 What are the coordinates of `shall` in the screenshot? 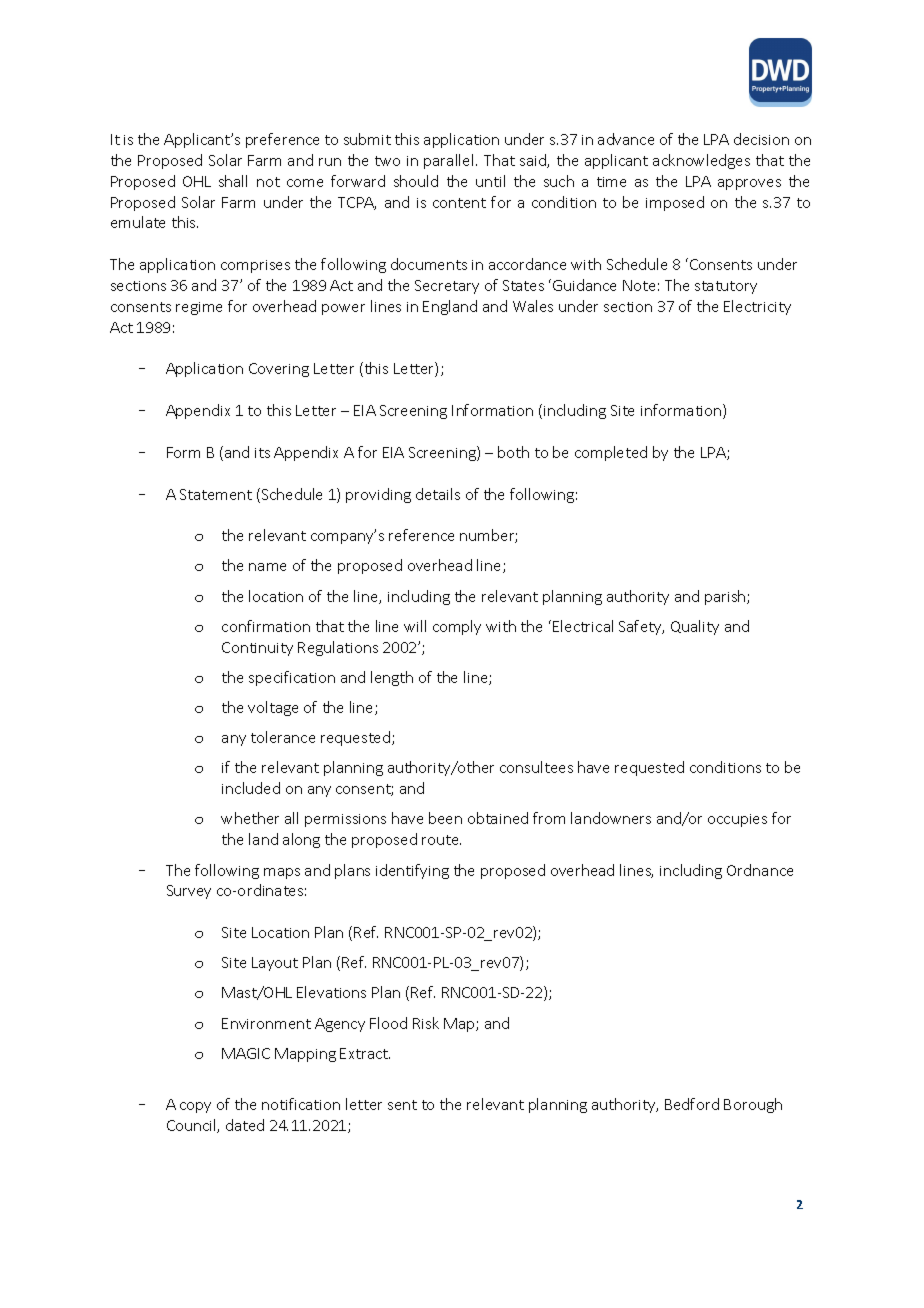 It's located at (233, 181).
